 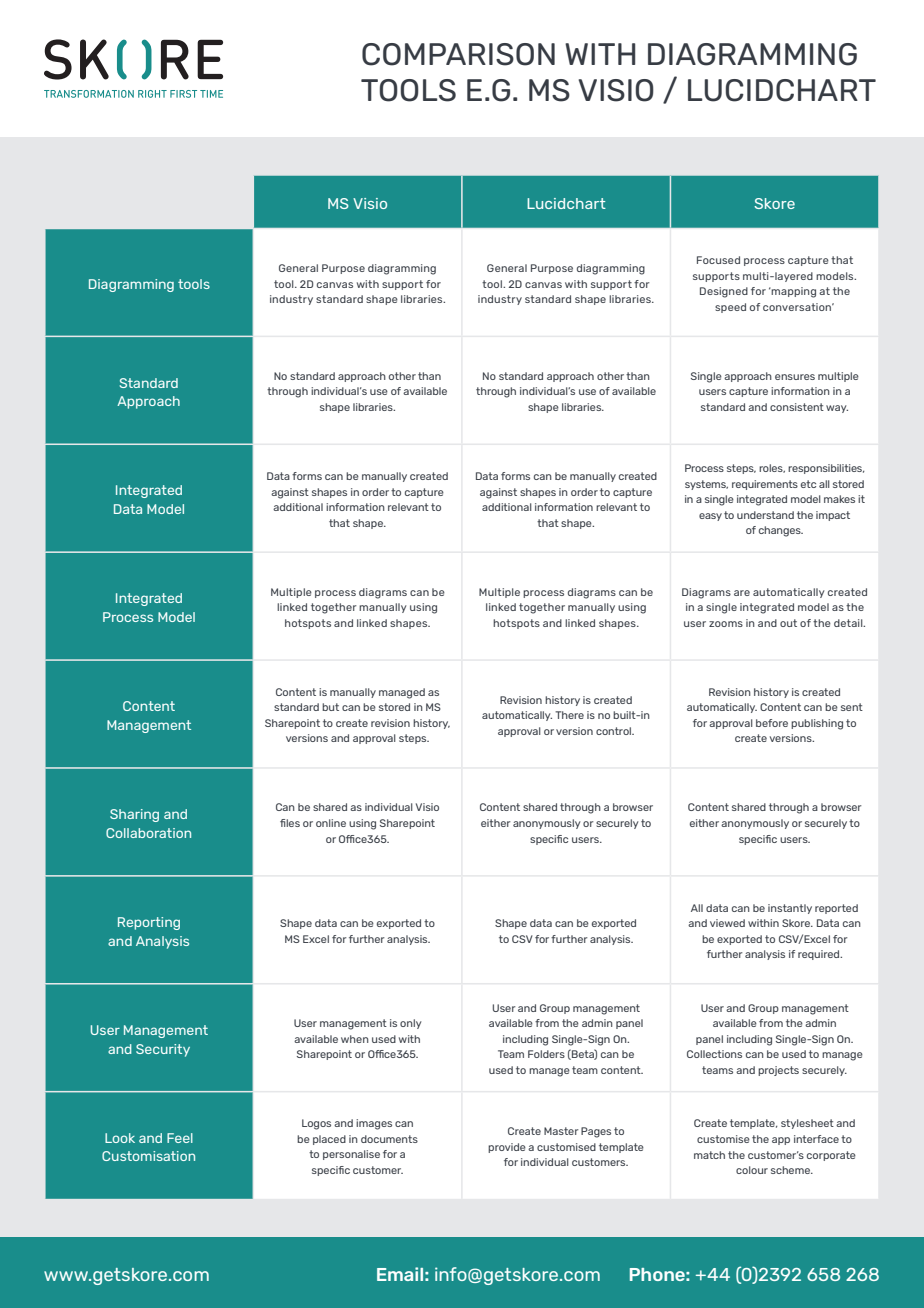 I want to click on consistent, so click(x=797, y=407).
